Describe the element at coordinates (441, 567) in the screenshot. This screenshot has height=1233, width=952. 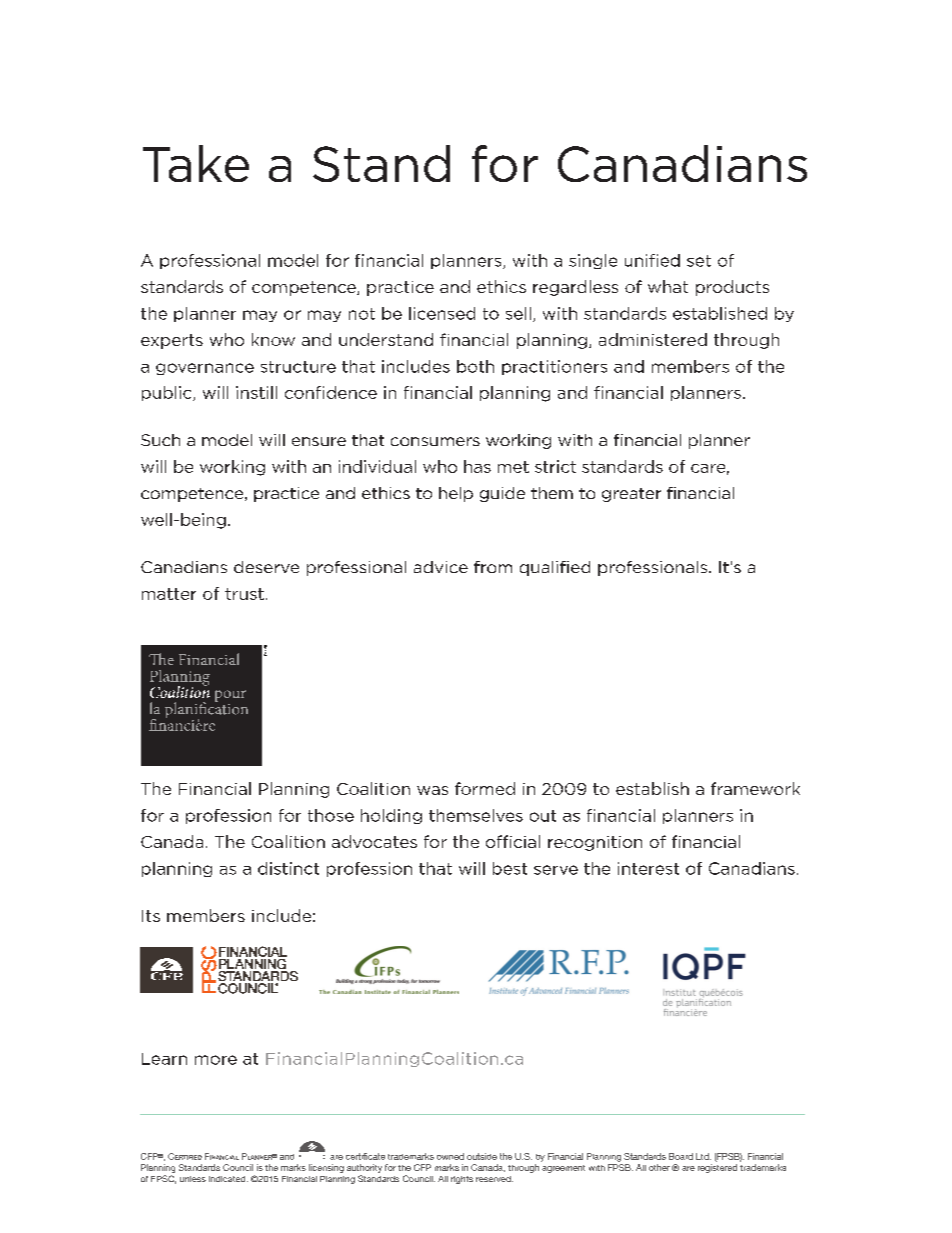
I see `advice` at that location.
